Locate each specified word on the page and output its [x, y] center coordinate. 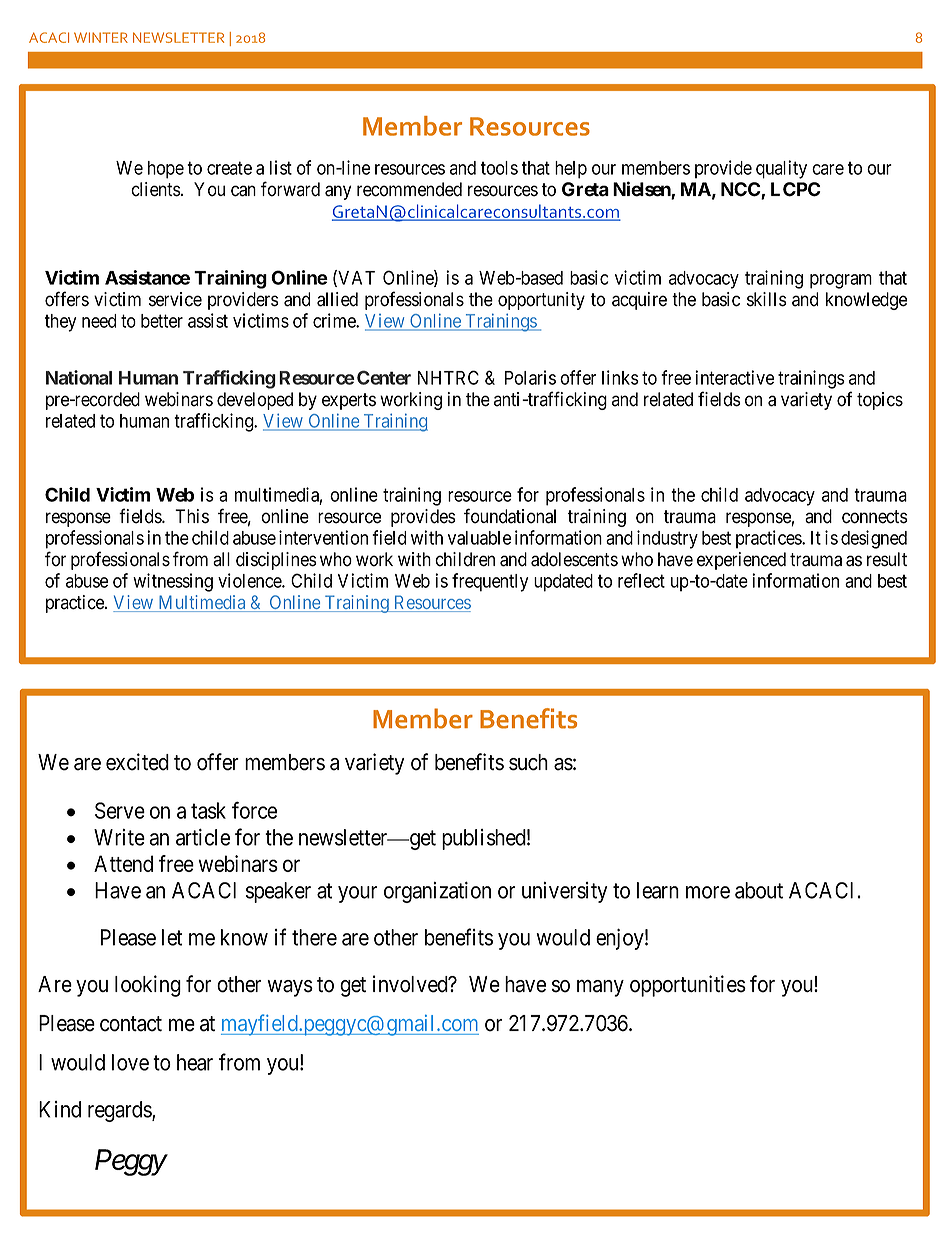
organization [437, 892]
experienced [741, 561]
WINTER [101, 37]
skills [767, 299]
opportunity [541, 301]
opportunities [688, 986]
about [759, 890]
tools [499, 168]
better [162, 321]
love [130, 1062]
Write [119, 837]
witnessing [173, 582]
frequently [490, 582]
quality [781, 169]
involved [411, 984]
